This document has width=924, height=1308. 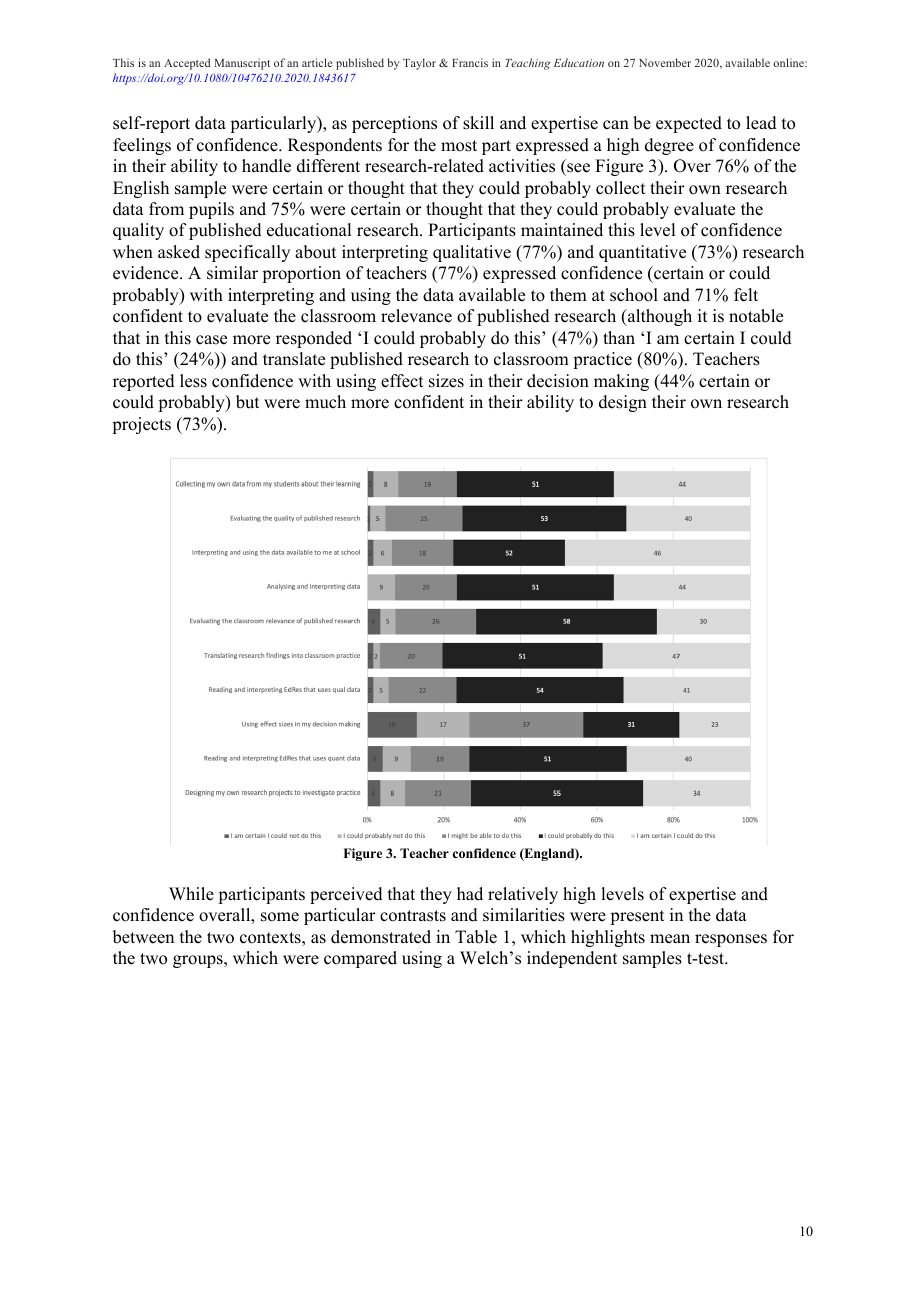 I want to click on had, so click(x=470, y=894).
